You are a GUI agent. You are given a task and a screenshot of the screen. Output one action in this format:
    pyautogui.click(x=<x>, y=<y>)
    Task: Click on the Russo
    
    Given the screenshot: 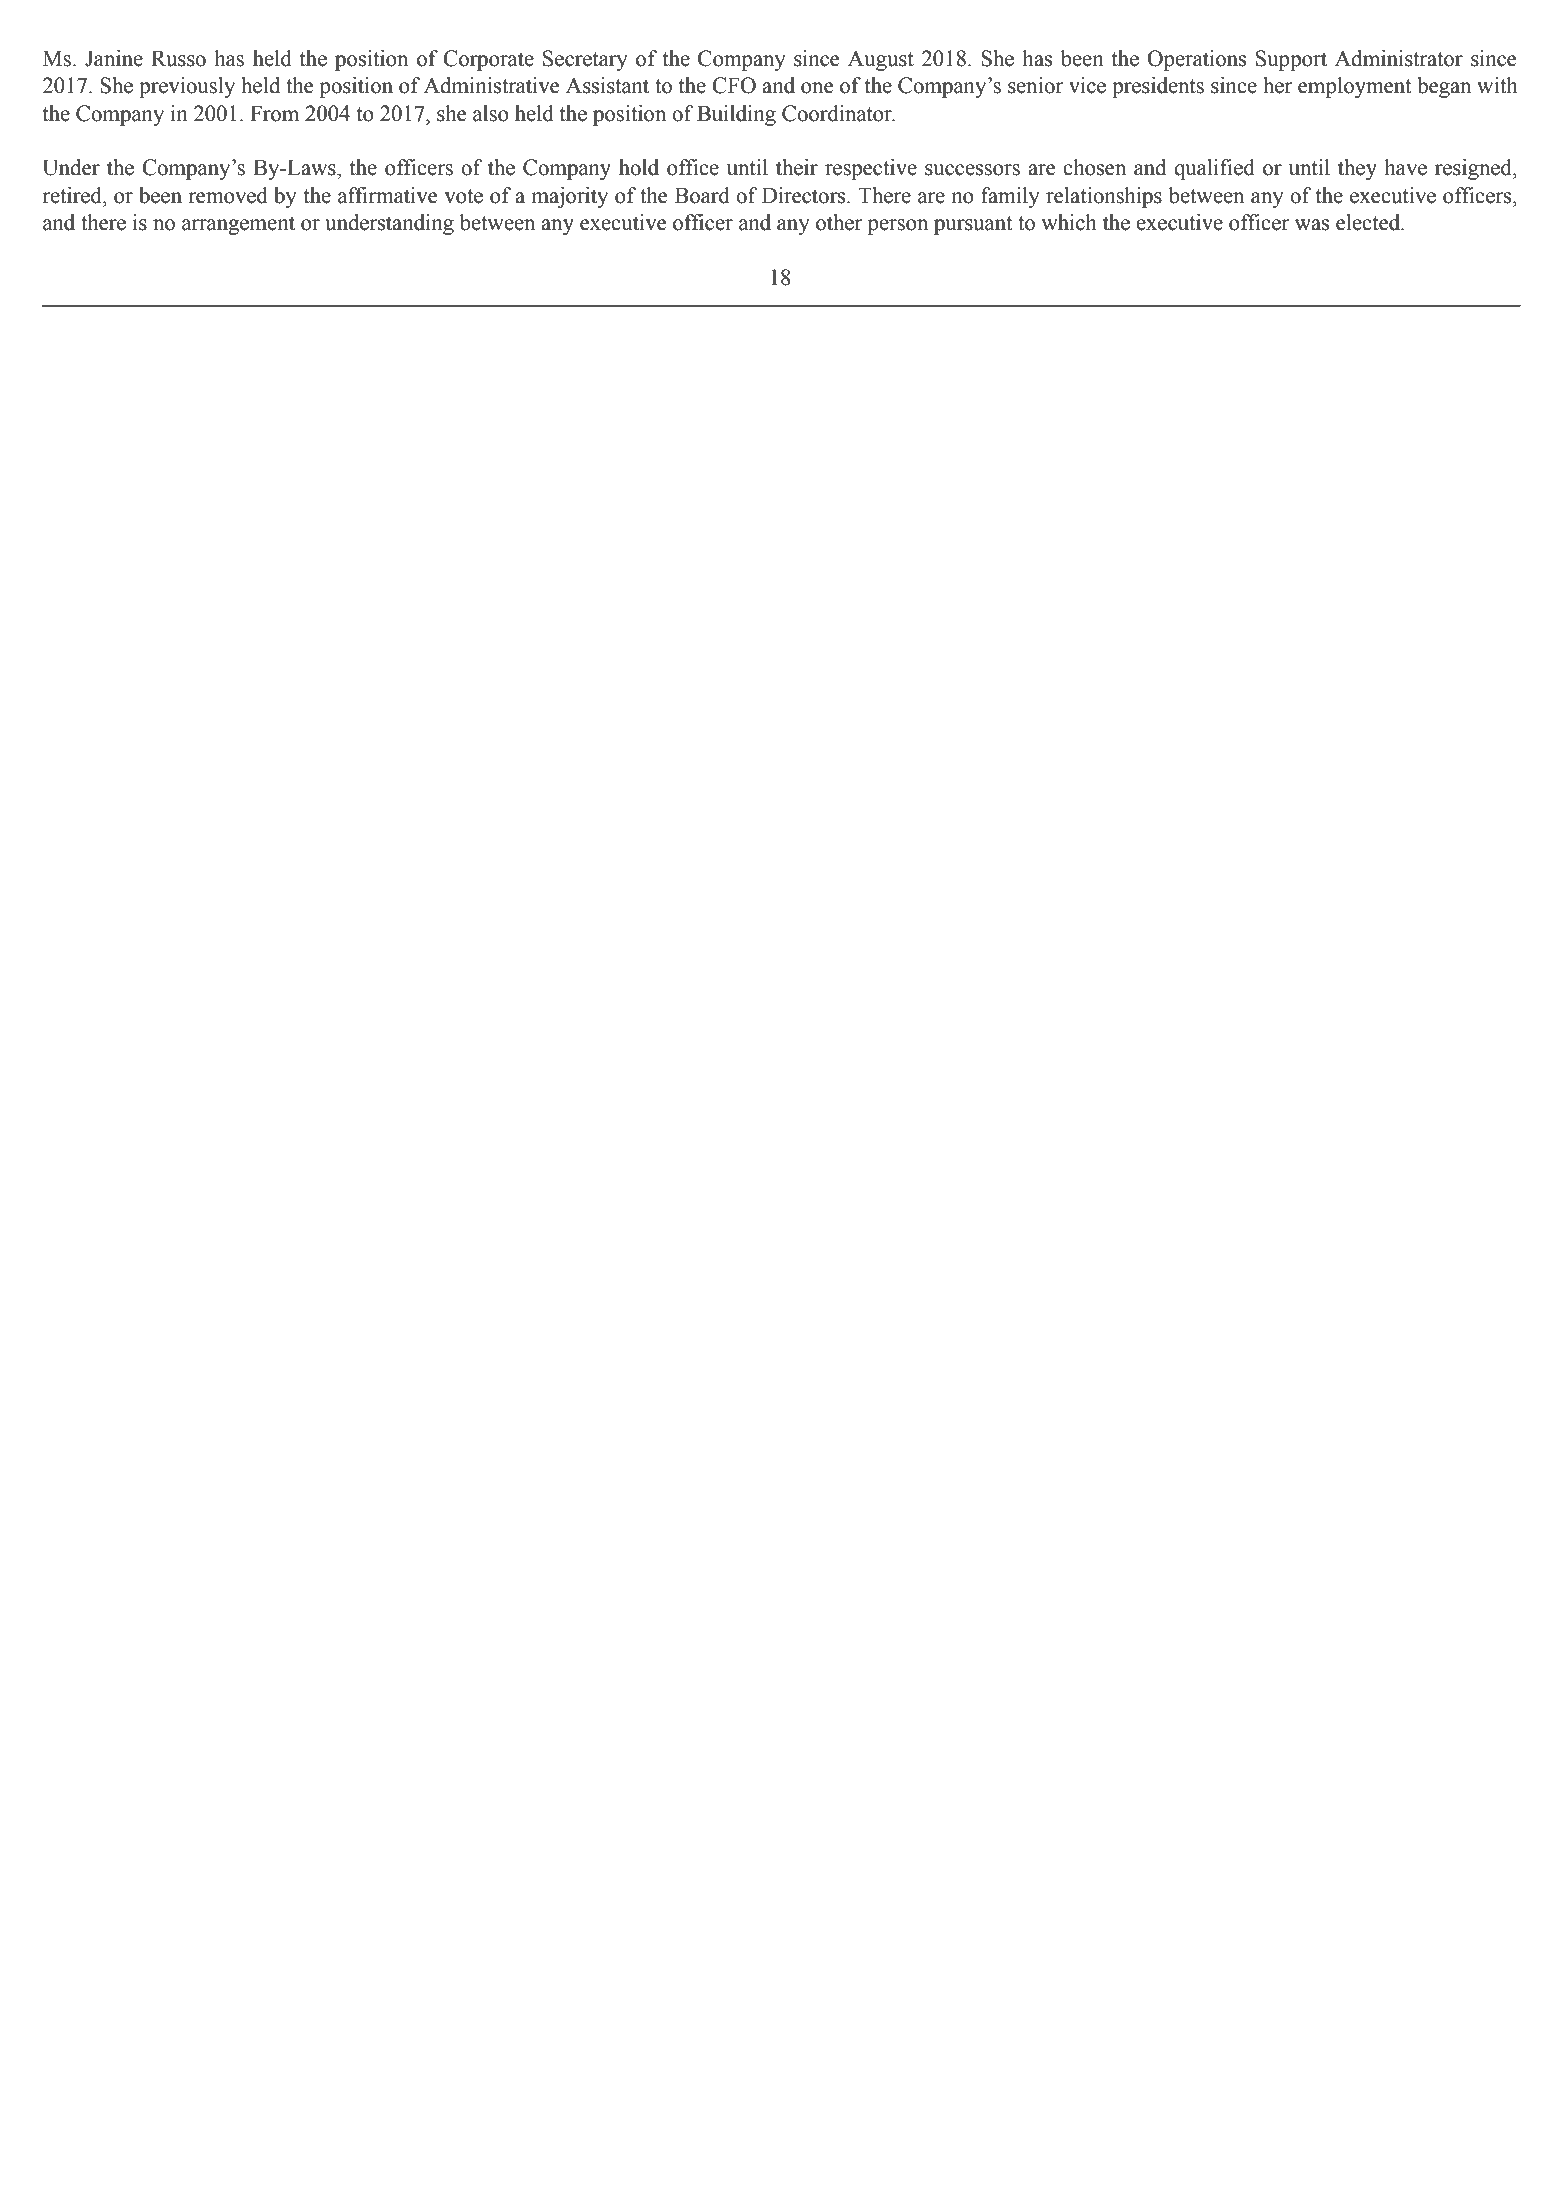 What is the action you would take?
    pyautogui.click(x=178, y=58)
